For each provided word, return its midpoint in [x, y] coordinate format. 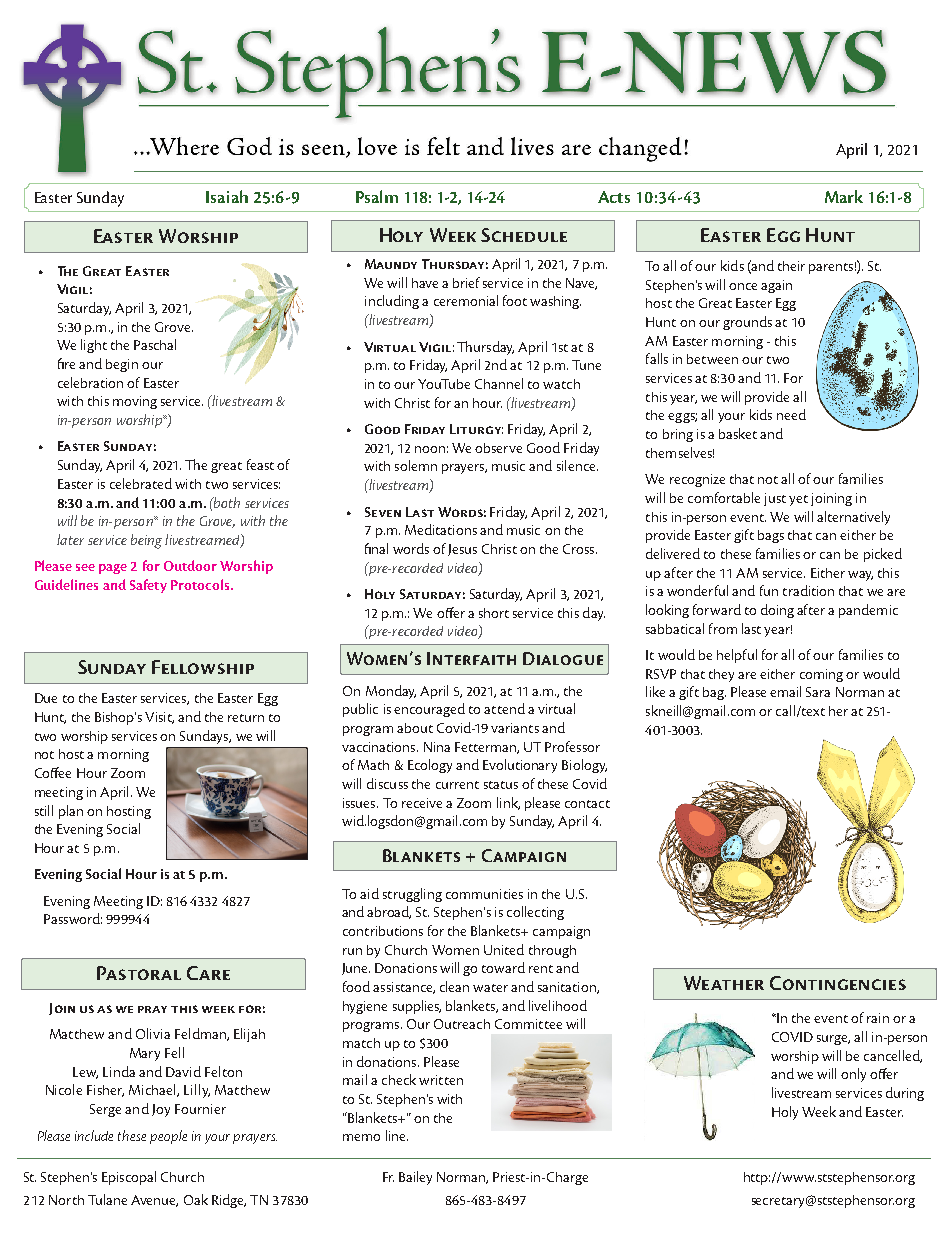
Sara [818, 692]
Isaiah [227, 196]
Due [46, 698]
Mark [844, 196]
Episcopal [129, 1178]
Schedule [524, 235]
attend [504, 708]
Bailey [415, 1178]
